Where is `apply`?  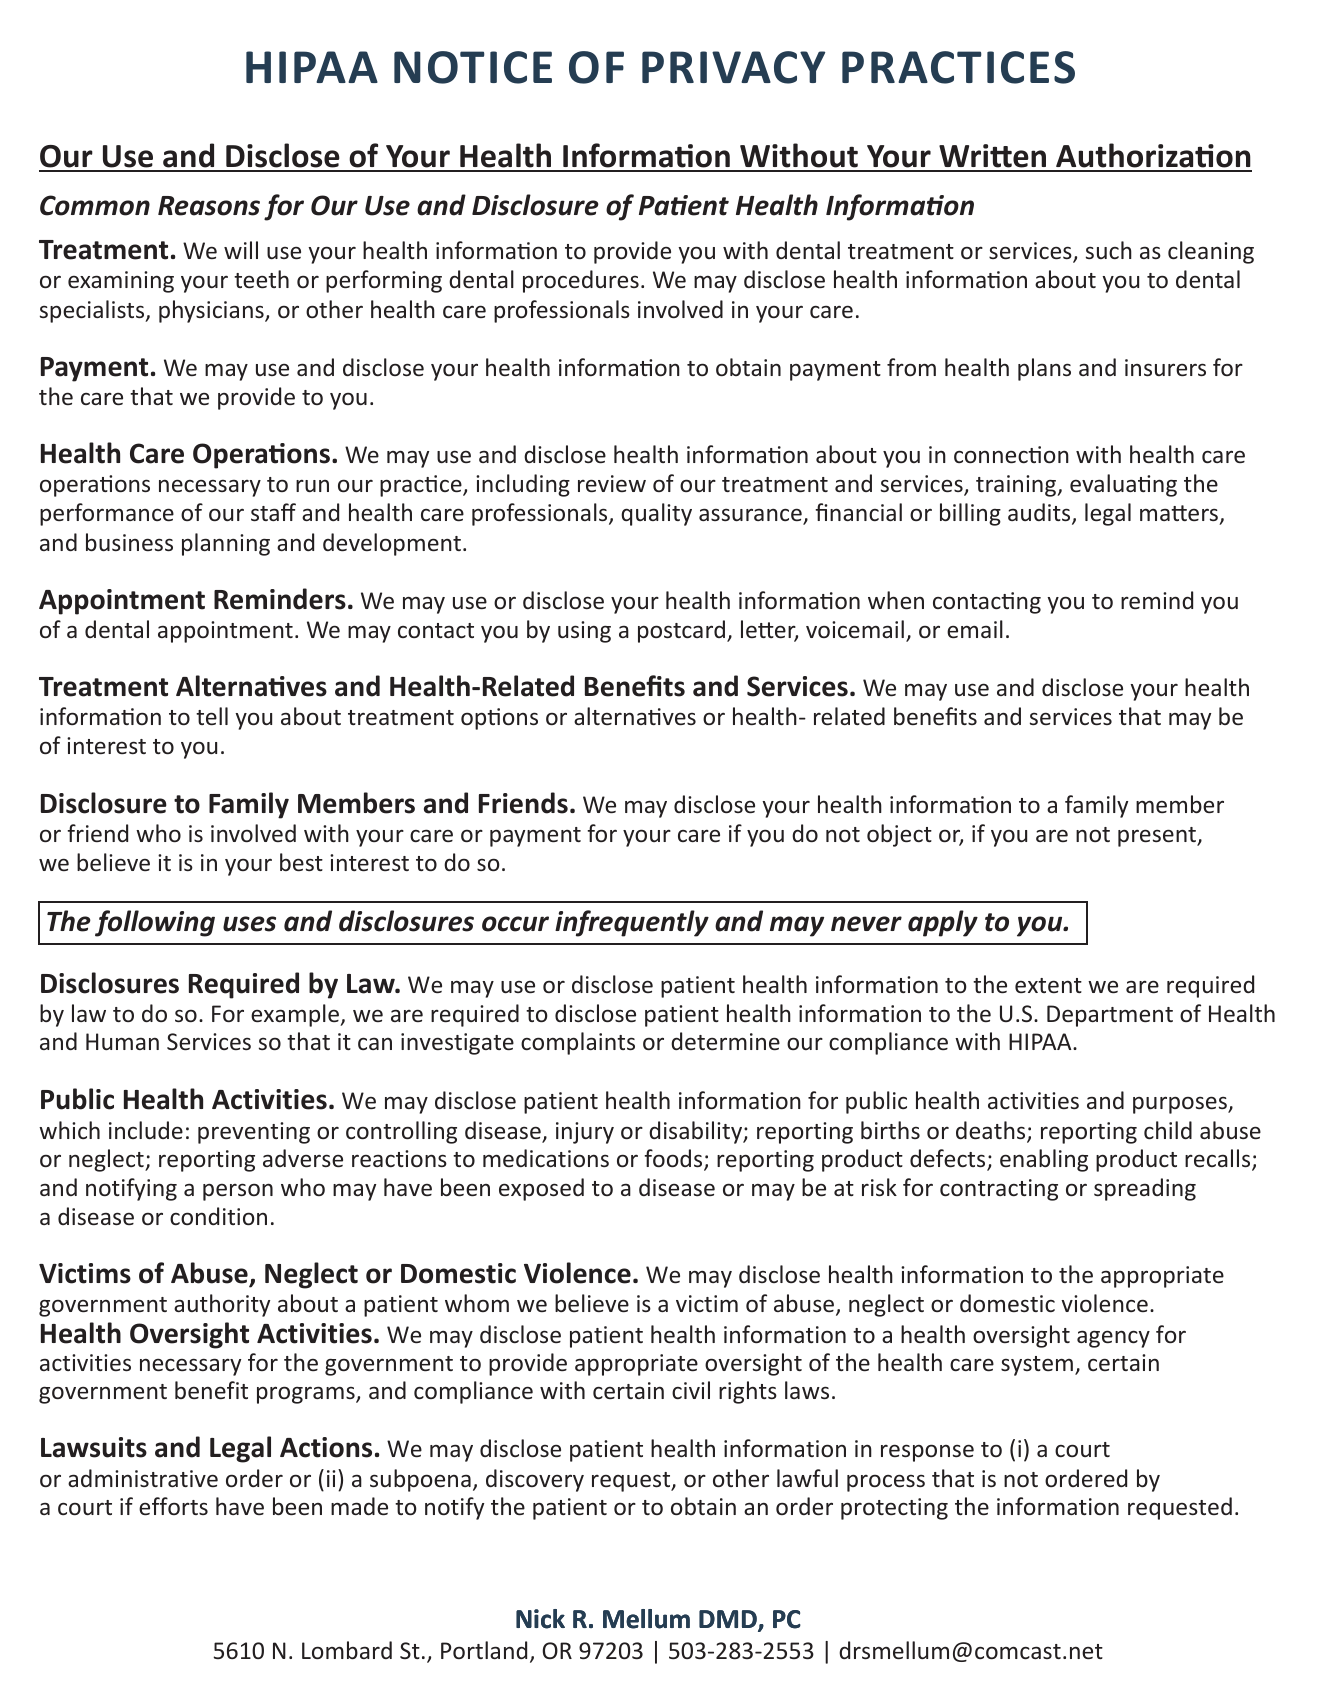 apply is located at coordinates (943, 923).
